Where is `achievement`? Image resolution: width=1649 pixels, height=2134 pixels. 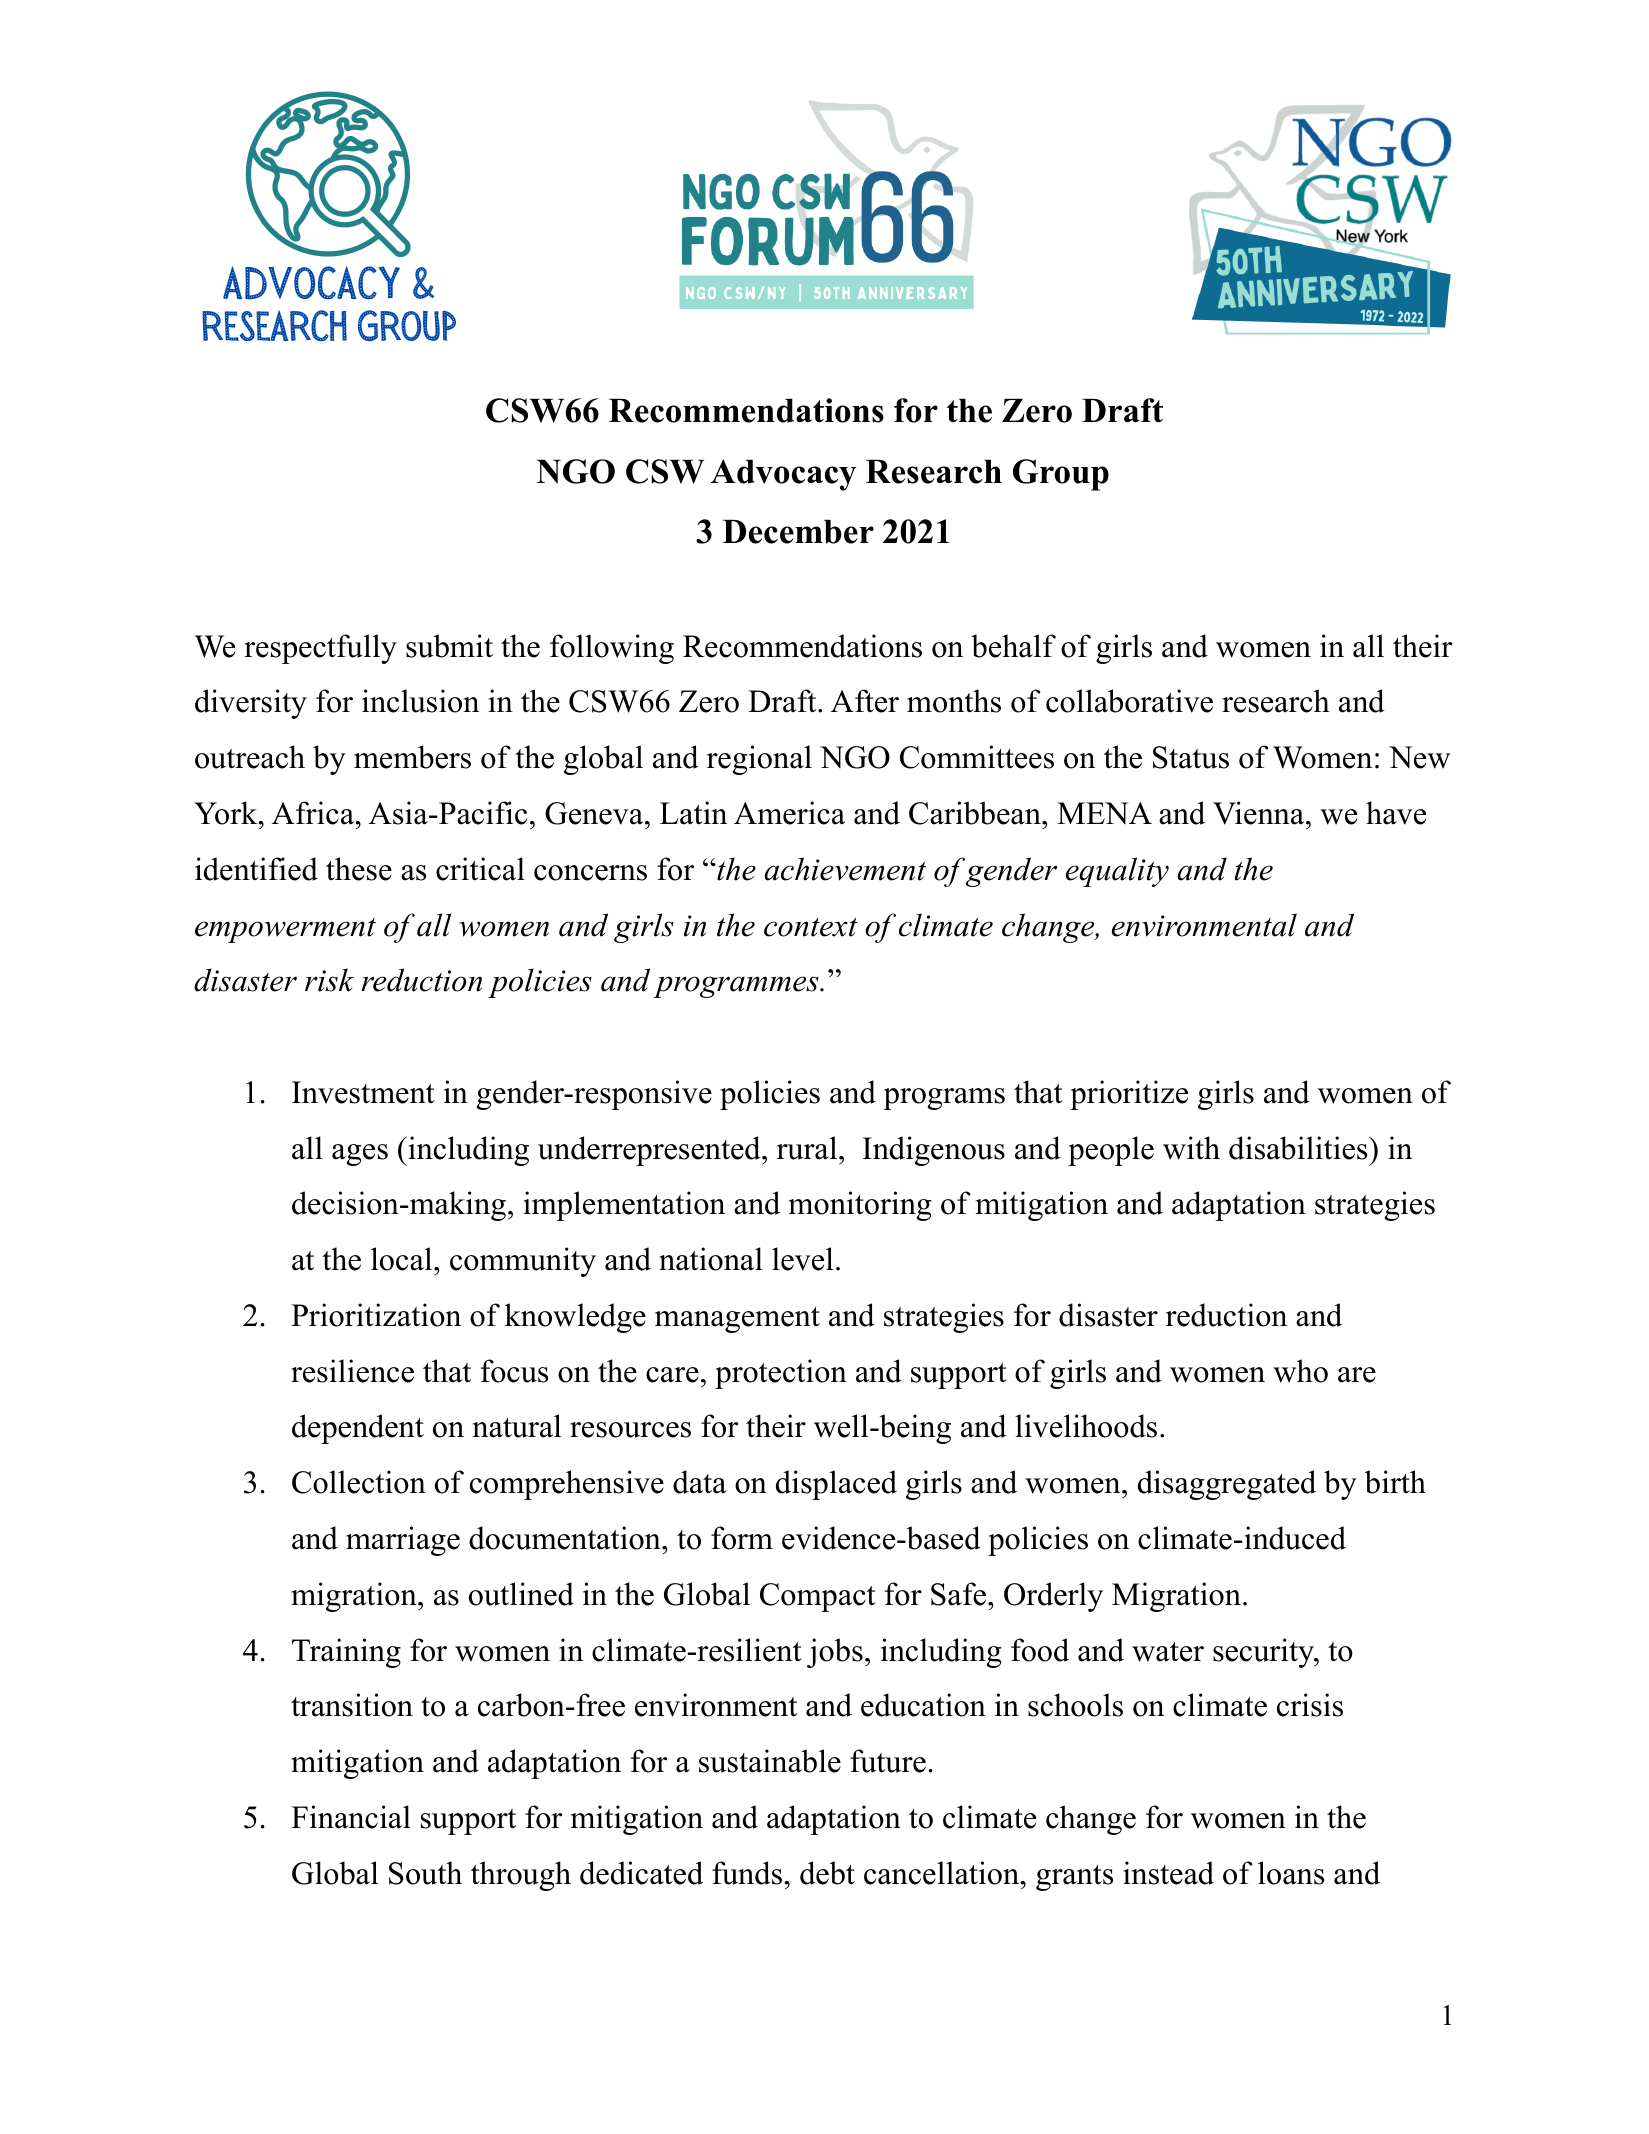
achievement is located at coordinates (845, 869).
